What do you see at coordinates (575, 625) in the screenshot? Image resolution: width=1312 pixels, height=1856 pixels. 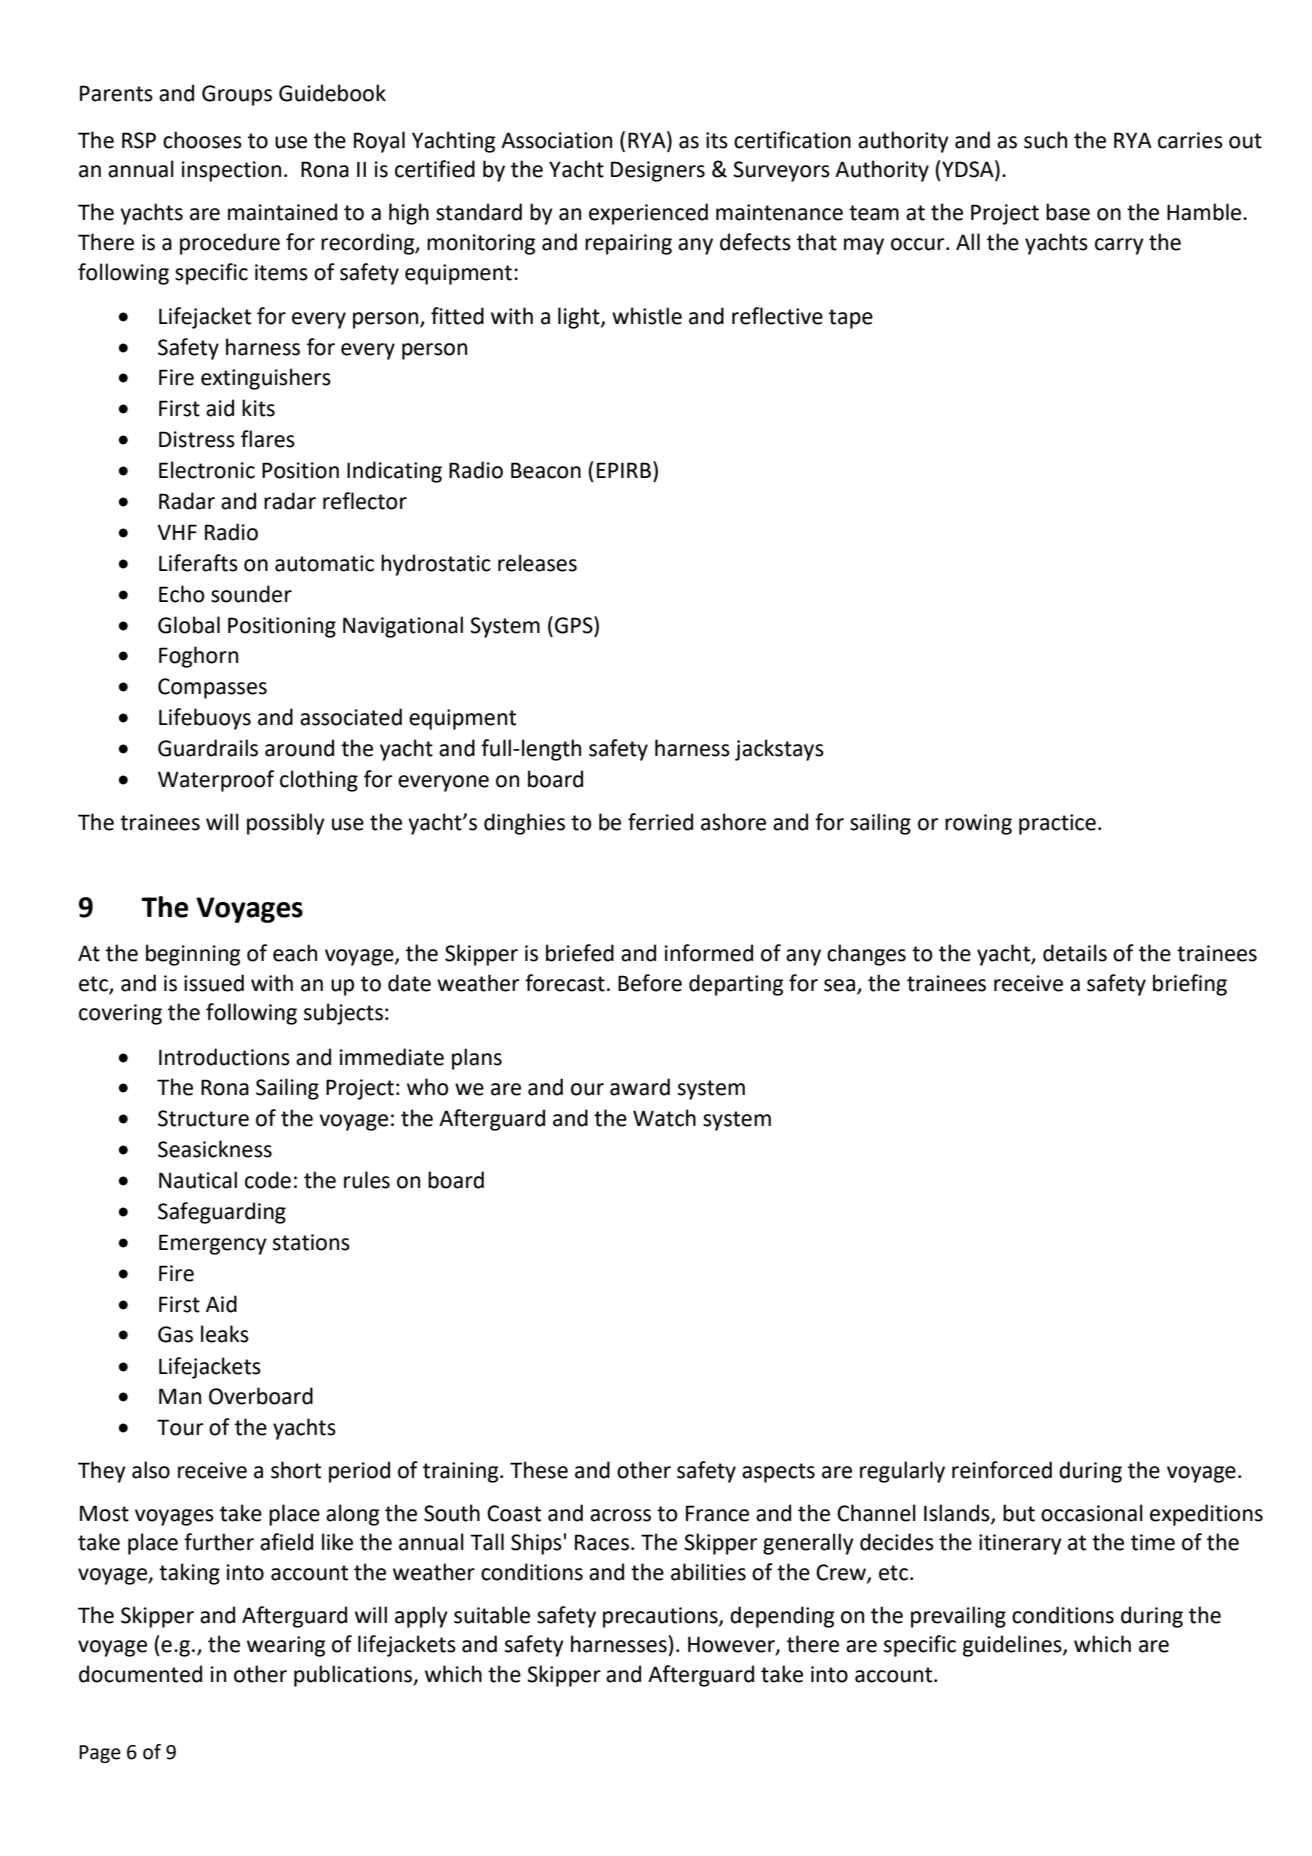 I see `GPS` at bounding box center [575, 625].
